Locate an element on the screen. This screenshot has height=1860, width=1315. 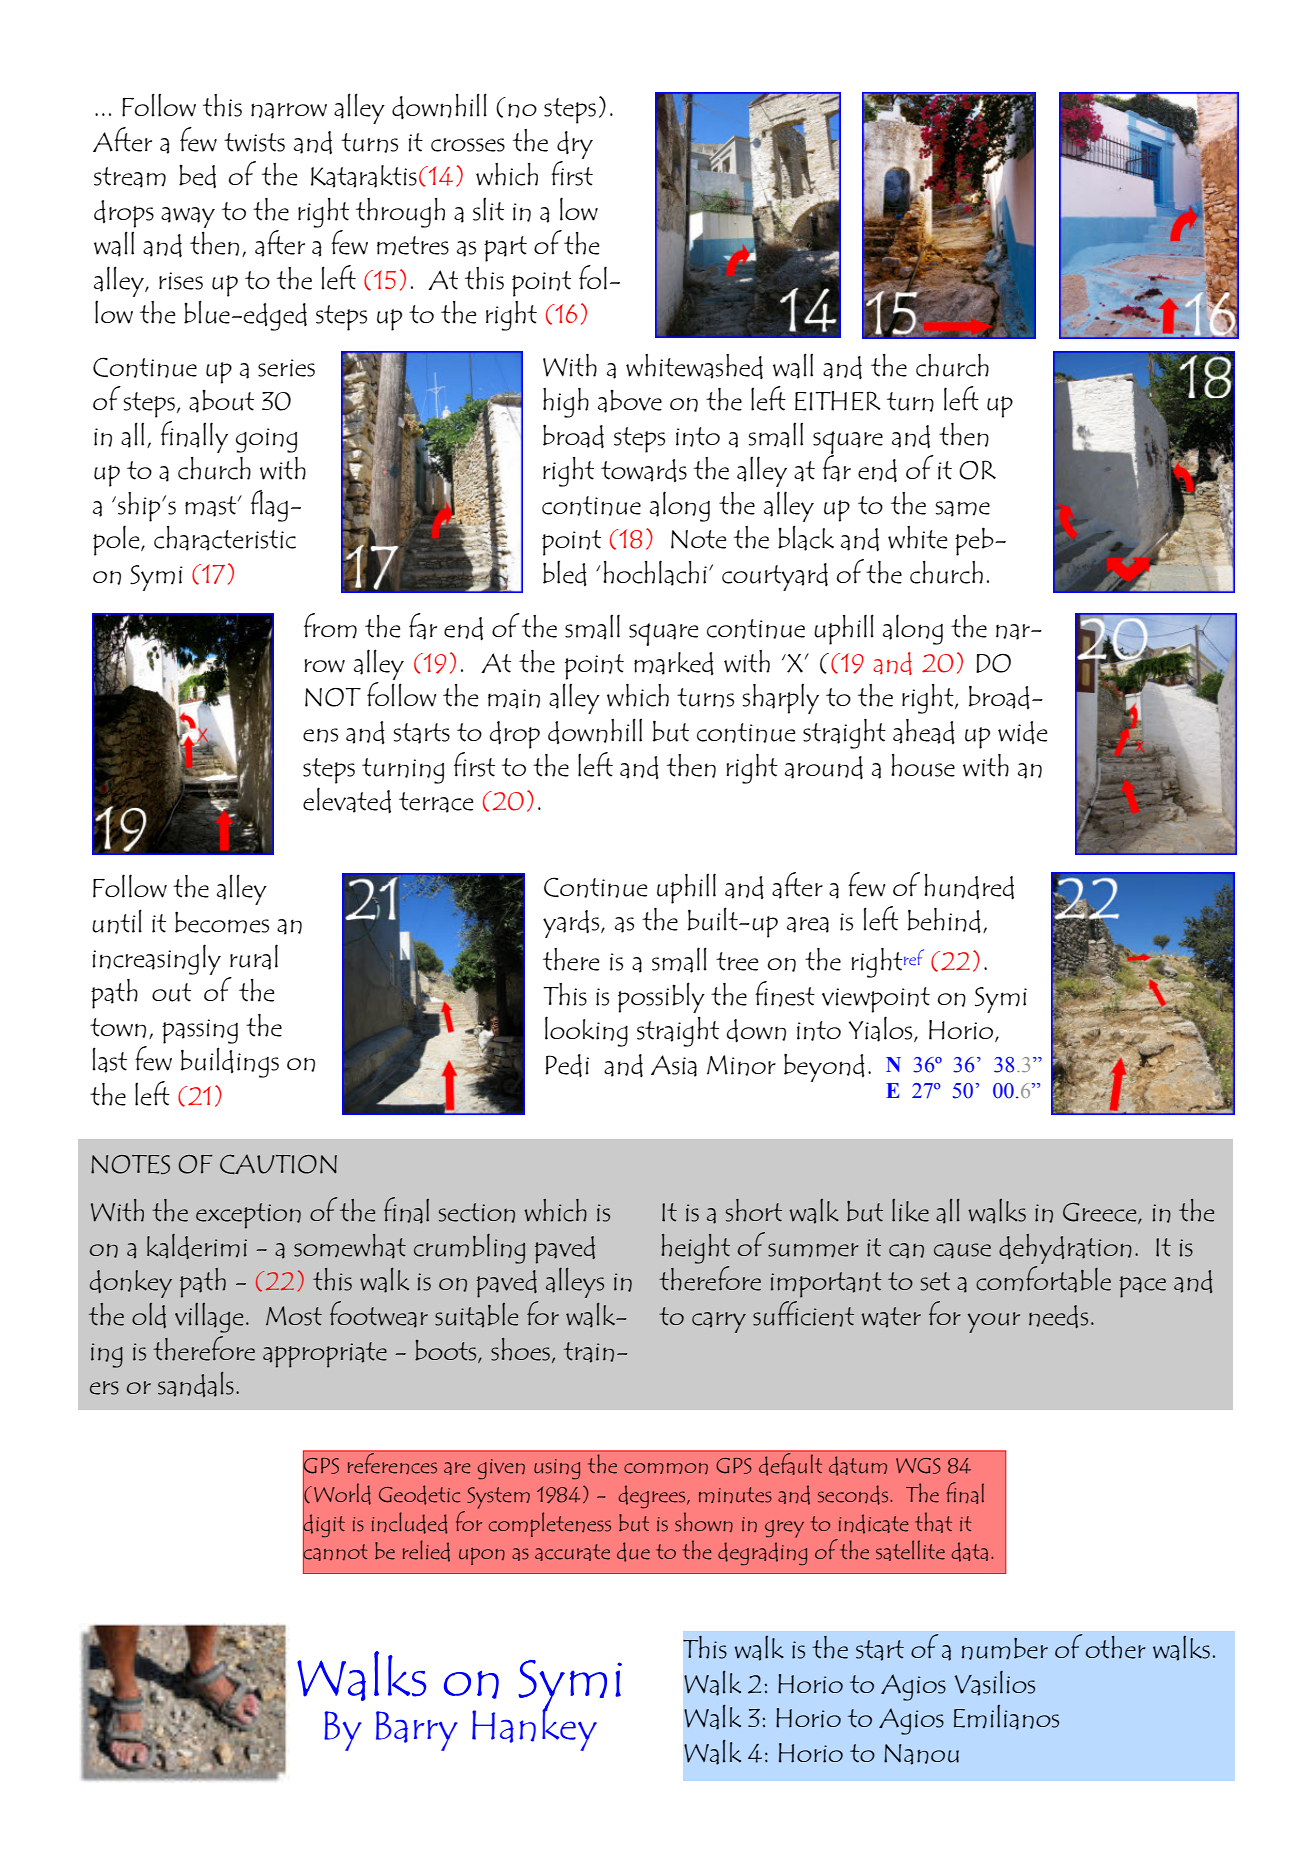
Barry is located at coordinates (417, 1731).
